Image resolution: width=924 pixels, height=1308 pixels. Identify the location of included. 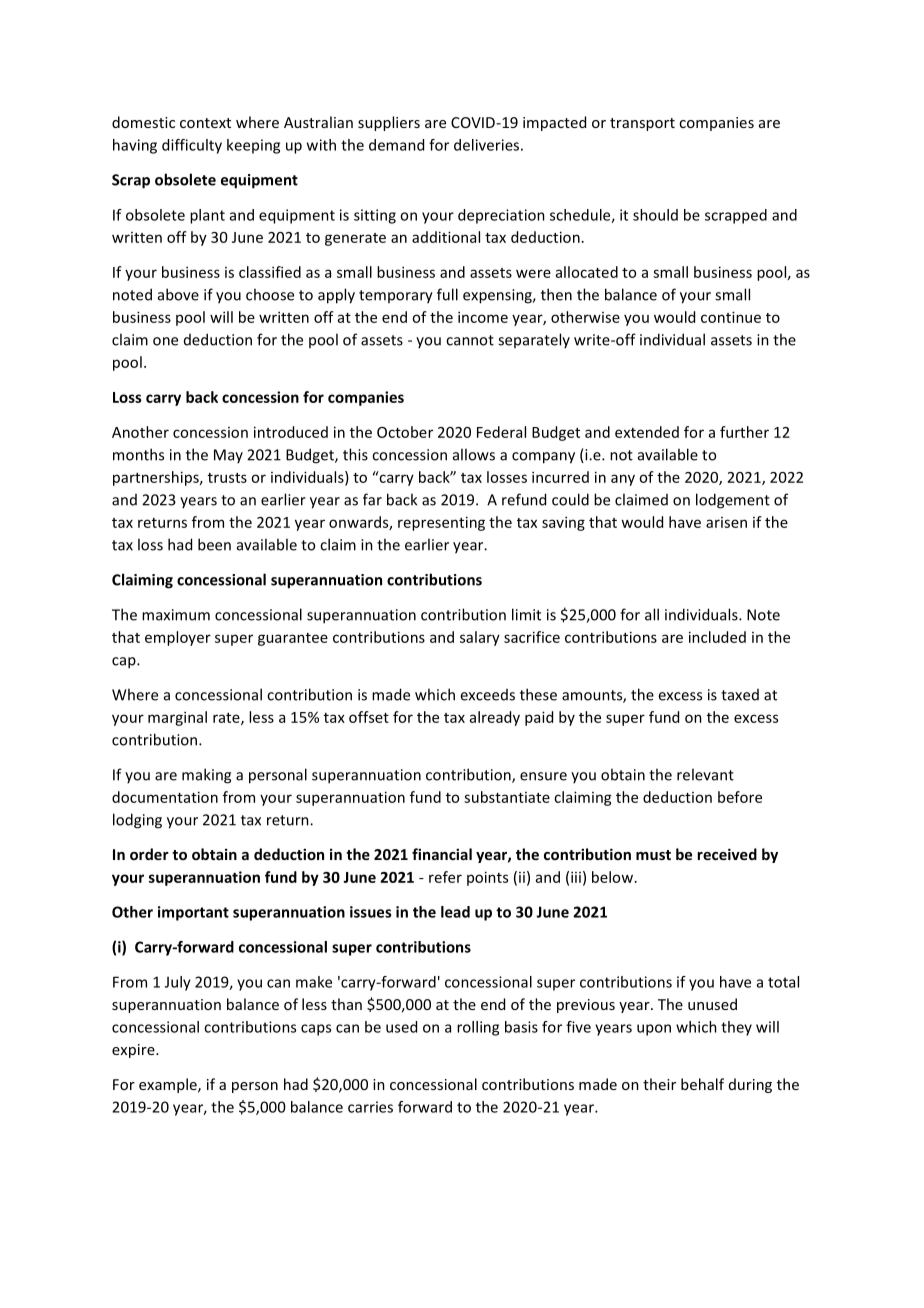
(717, 637).
